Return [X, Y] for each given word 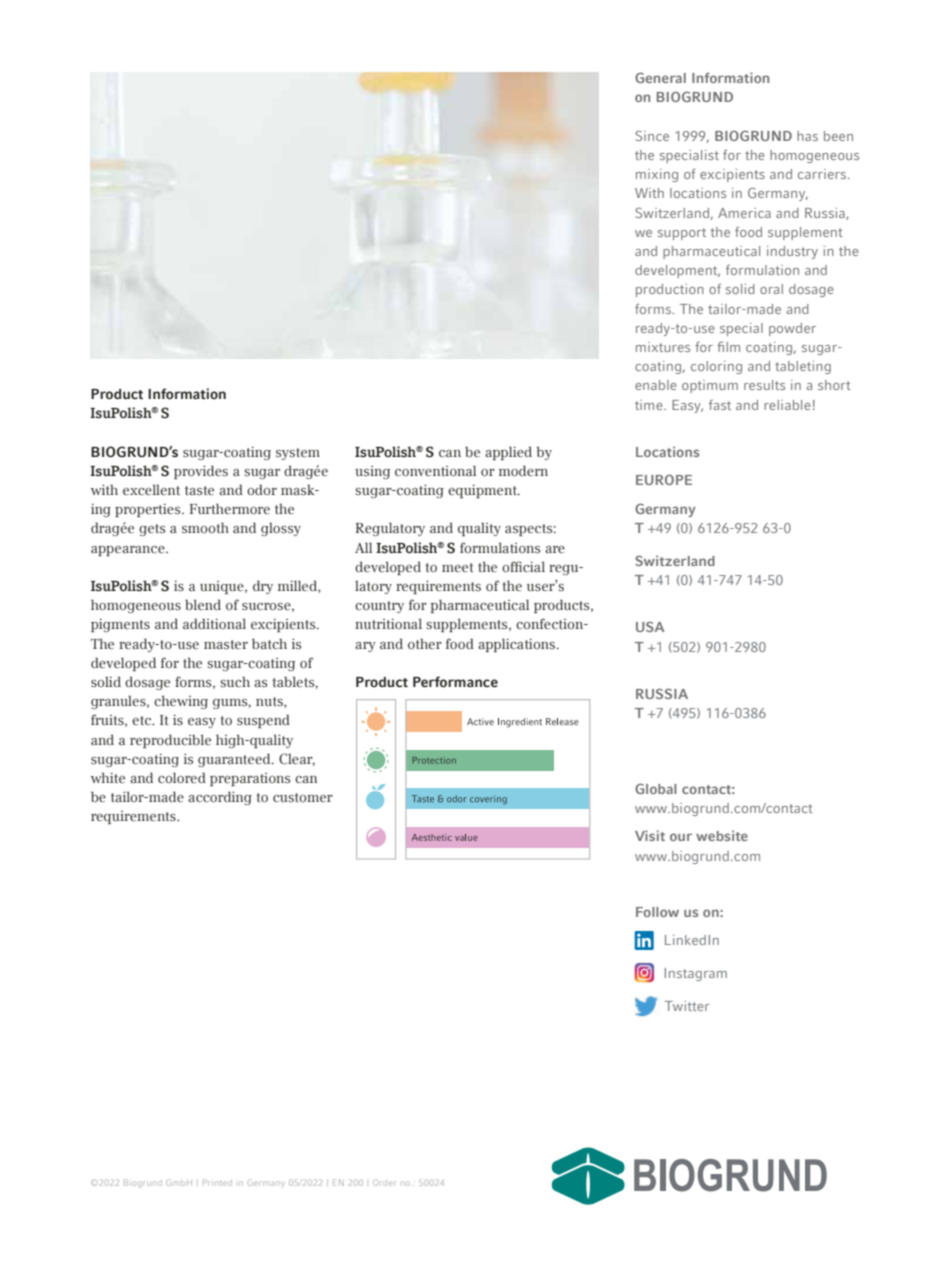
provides [201, 472]
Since [652, 136]
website [722, 835]
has [807, 136]
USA [650, 627]
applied [508, 453]
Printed [217, 1182]
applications [516, 645]
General [660, 77]
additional [214, 624]
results [764, 385]
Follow [657, 912]
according [220, 798]
